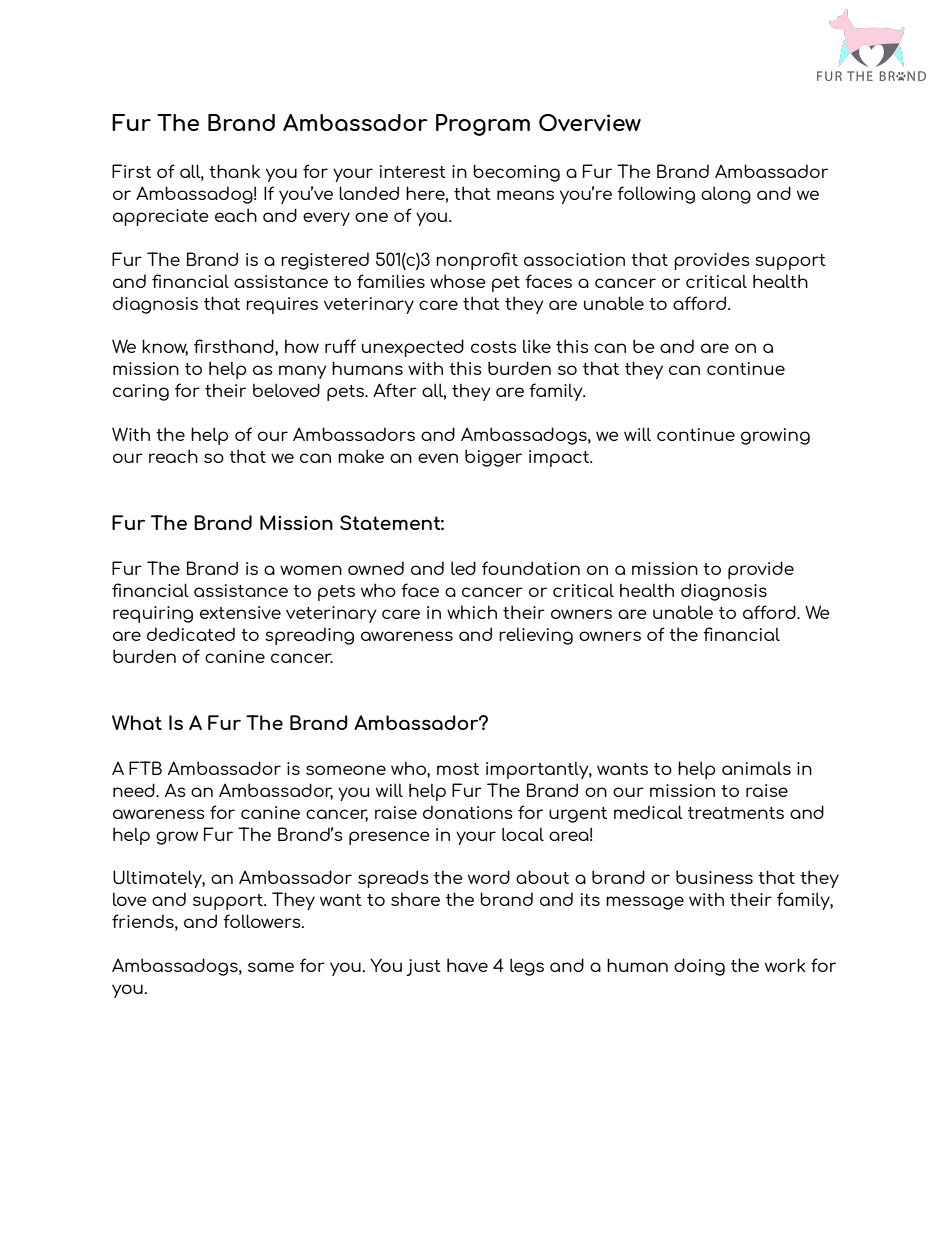 The image size is (952, 1233). Describe the element at coordinates (234, 171) in the screenshot. I see `thank` at that location.
